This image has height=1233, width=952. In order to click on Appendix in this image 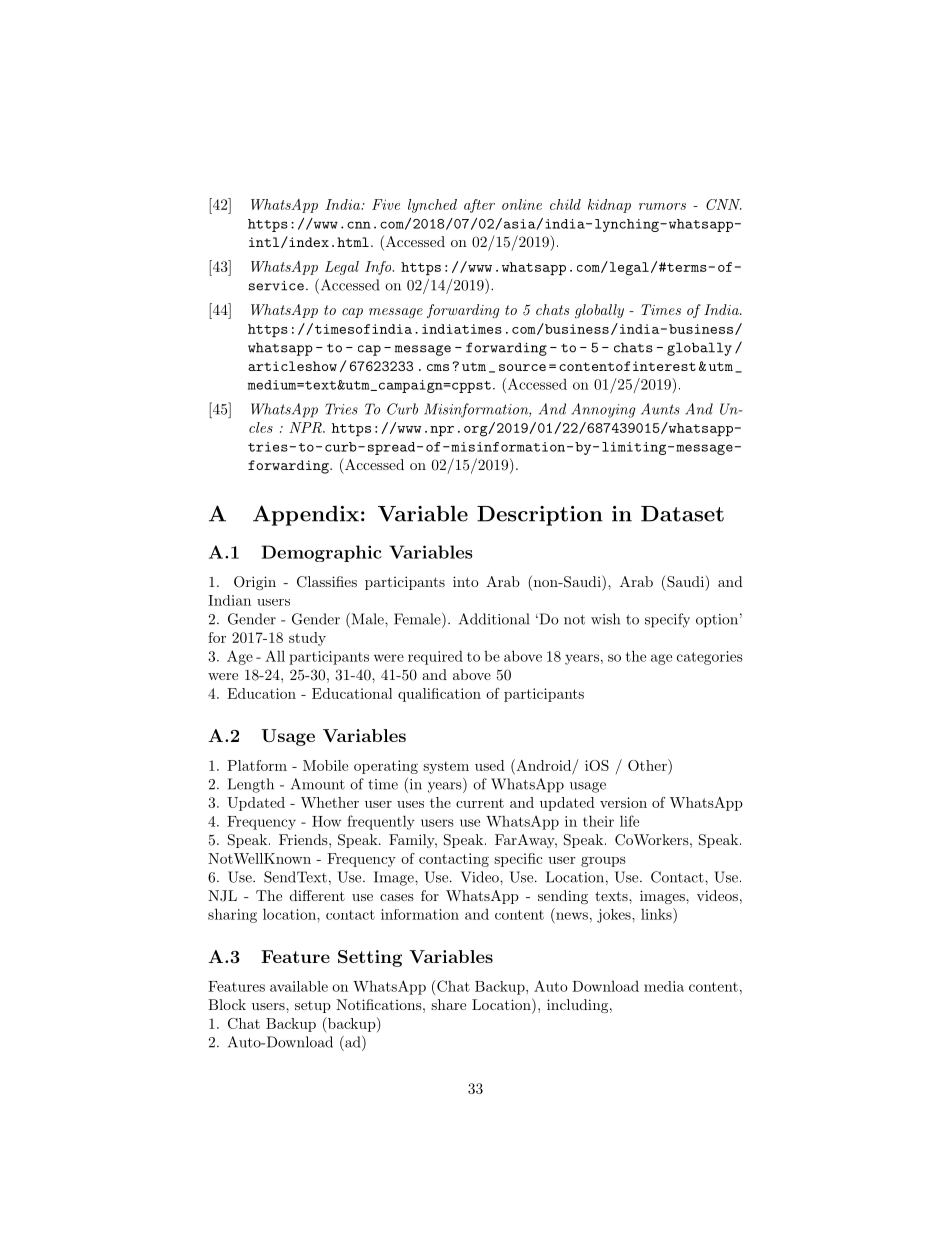, I will do `click(306, 515)`.
